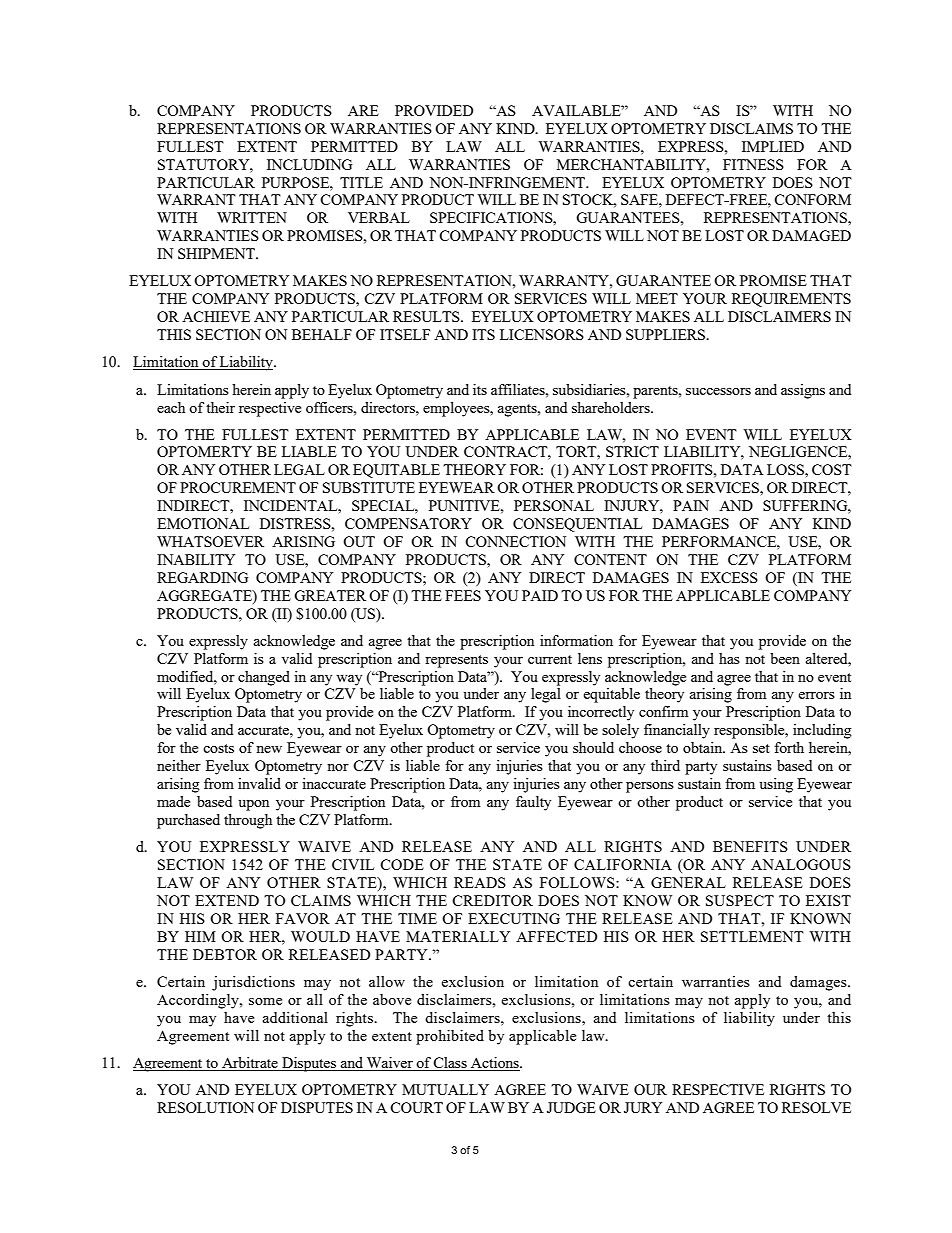 The image size is (952, 1233). Describe the element at coordinates (250, 1064) in the page. I see `Arbitrate` at that location.
